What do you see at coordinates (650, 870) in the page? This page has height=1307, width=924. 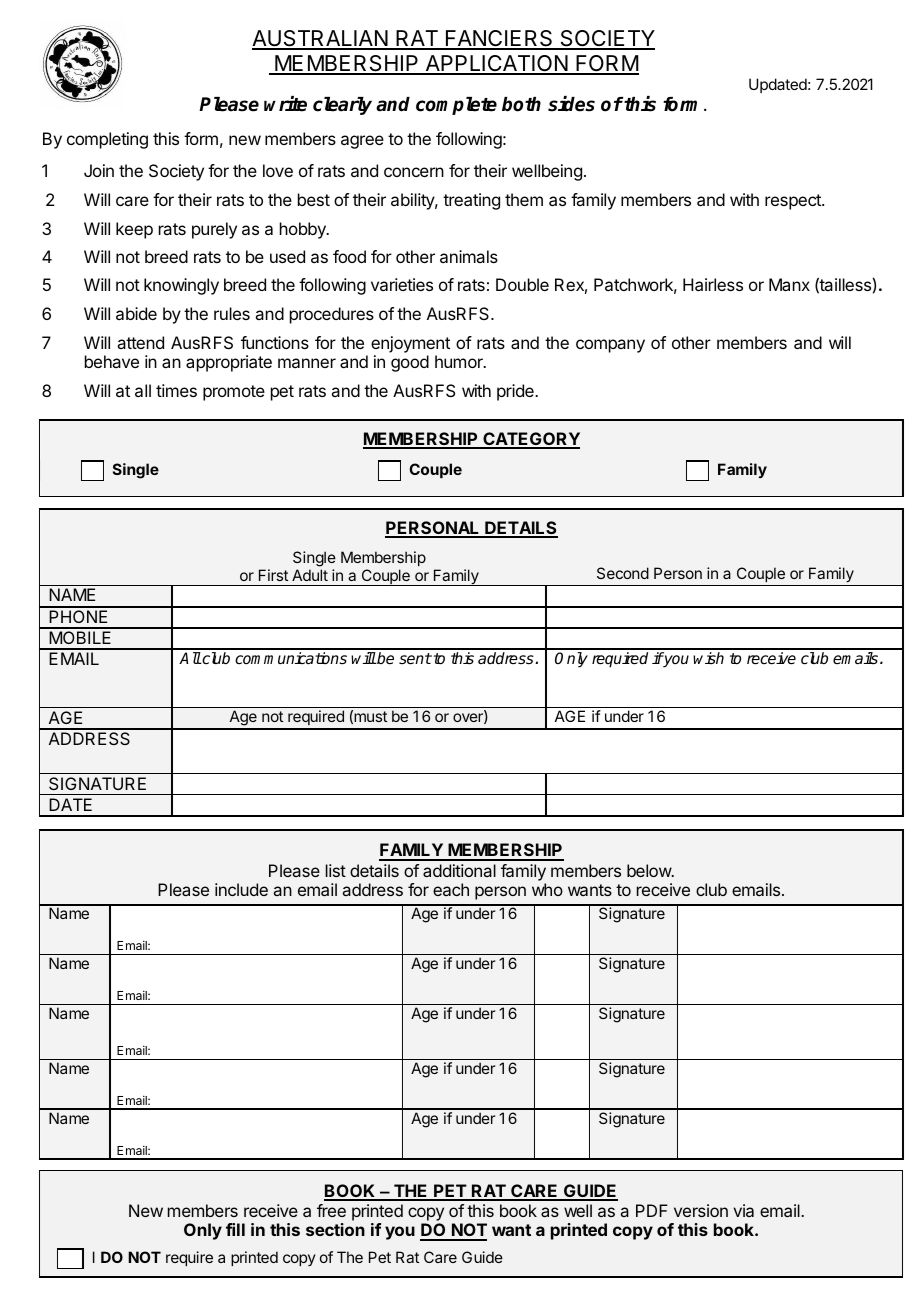 I see `below` at bounding box center [650, 870].
